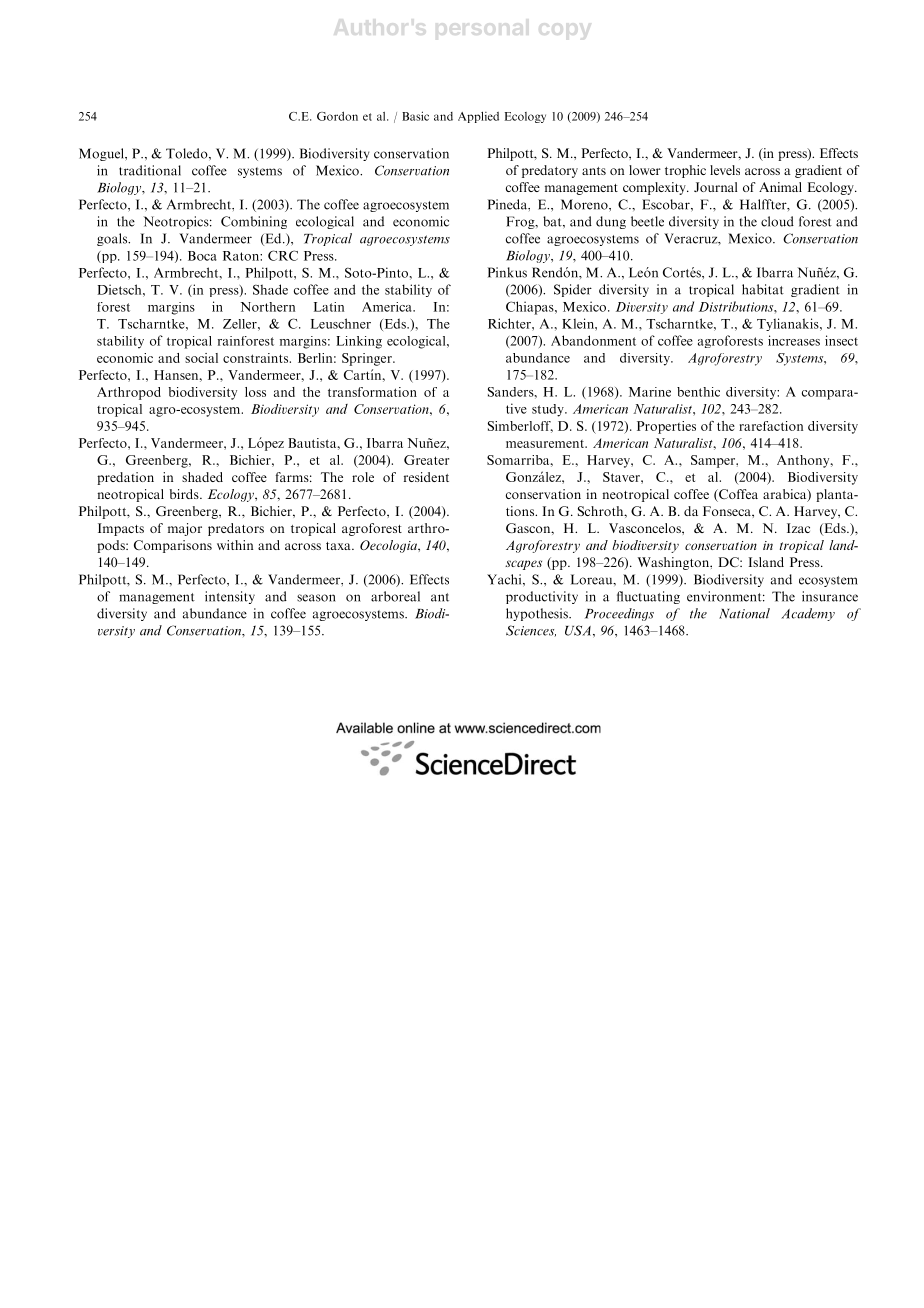 The width and height of the page is (924, 1308). Describe the element at coordinates (329, 307) in the page. I see `Latin` at that location.
